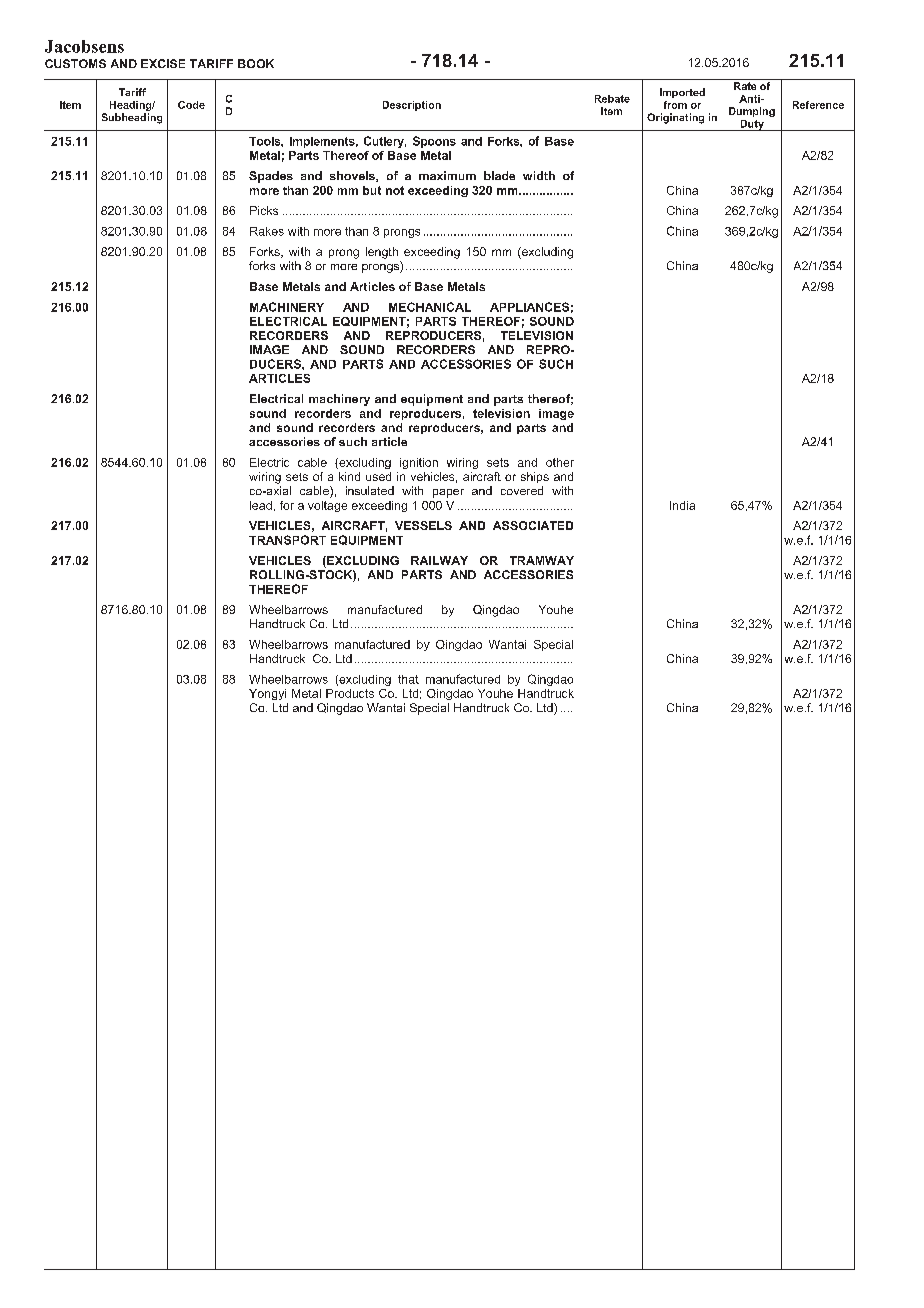 Image resolution: width=924 pixels, height=1308 pixels. I want to click on India, so click(682, 505).
